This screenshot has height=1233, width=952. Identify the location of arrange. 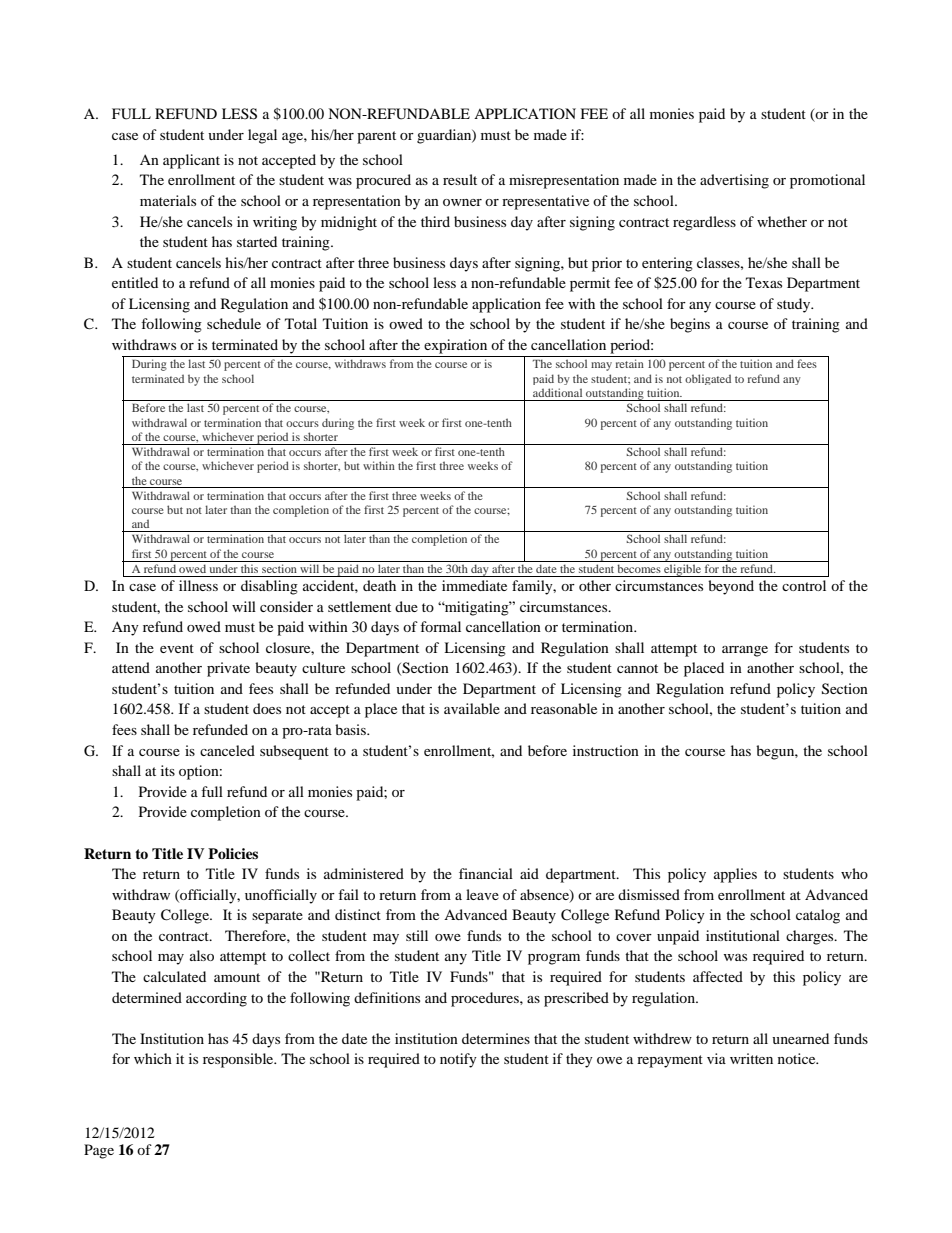
(745, 651).
